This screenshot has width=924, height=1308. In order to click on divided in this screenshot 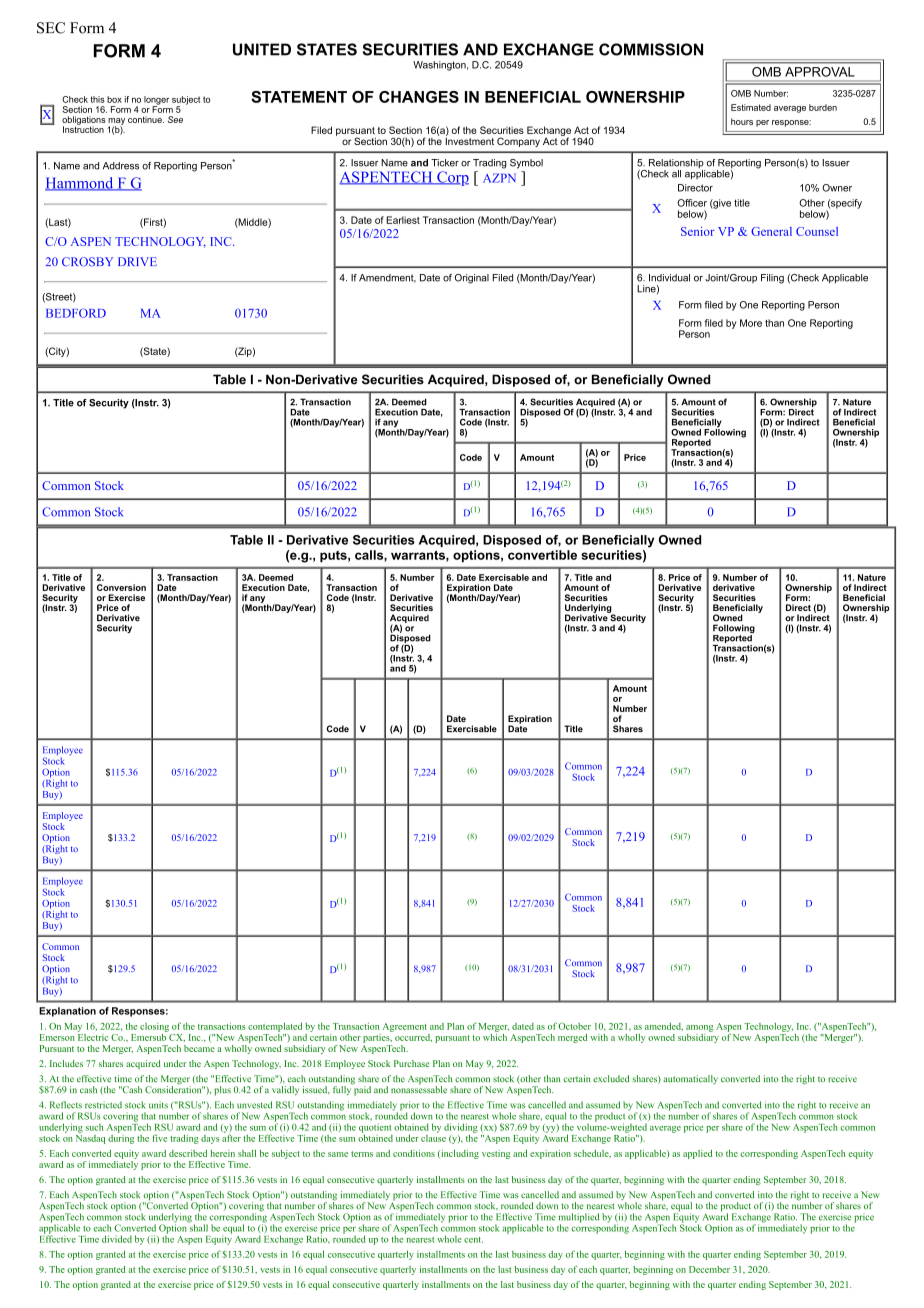, I will do `click(117, 1239)`.
